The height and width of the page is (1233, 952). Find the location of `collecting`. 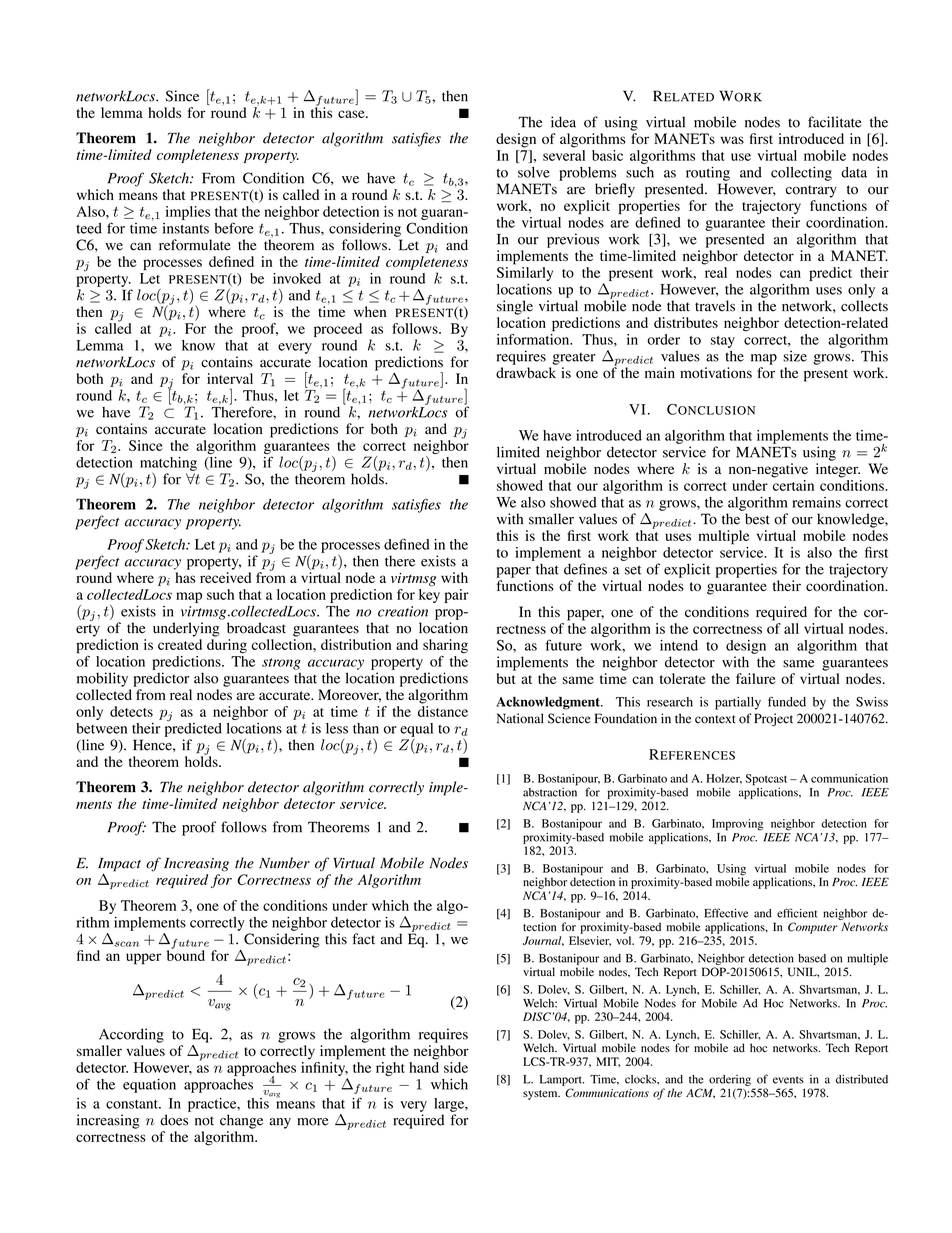

collecting is located at coordinates (801, 173).
